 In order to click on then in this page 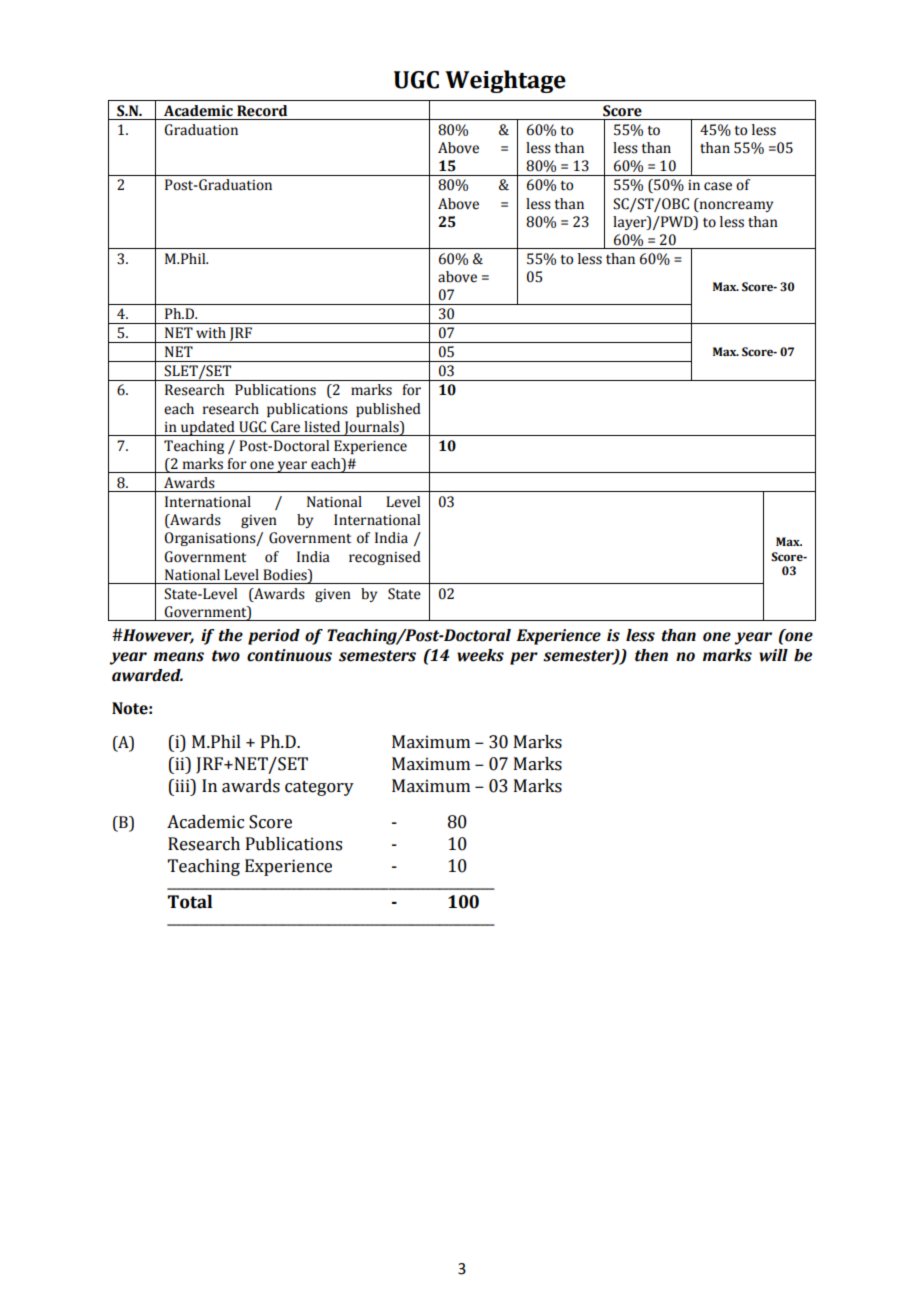, I will do `click(651, 655)`.
